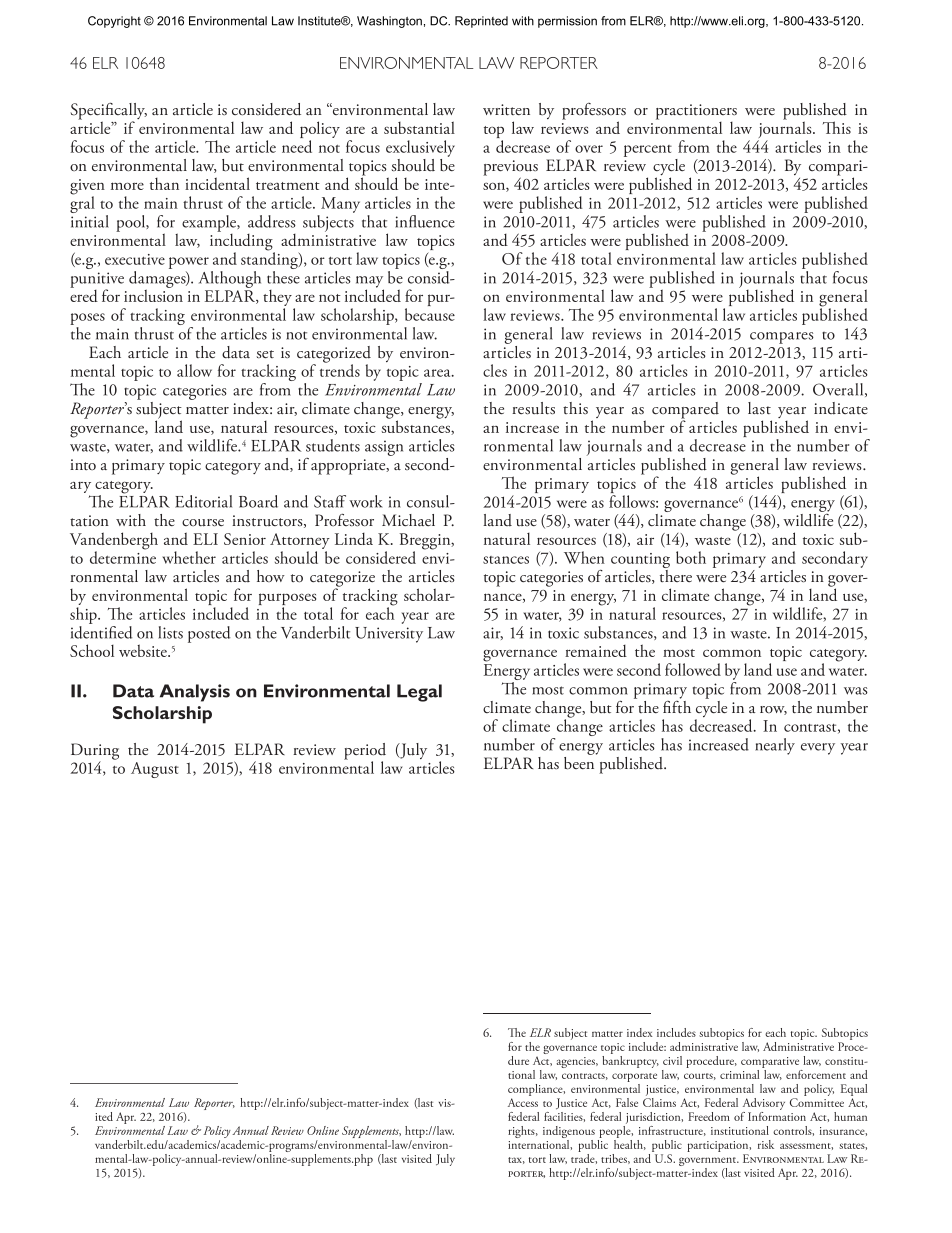 The width and height of the document is (952, 1233). What do you see at coordinates (365, 752) in the document?
I see `period` at bounding box center [365, 752].
